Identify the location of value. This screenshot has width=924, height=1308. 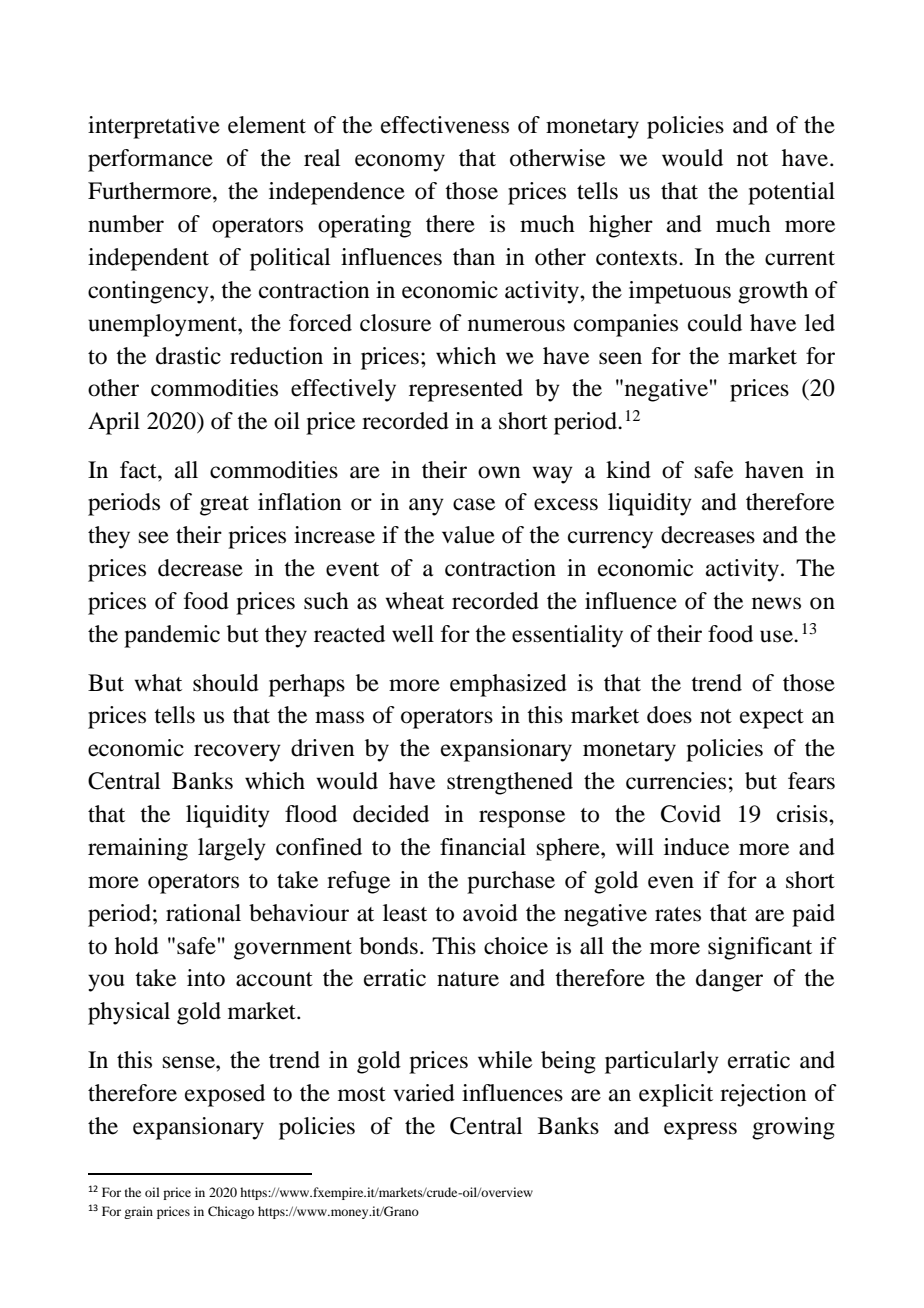
(468, 535).
